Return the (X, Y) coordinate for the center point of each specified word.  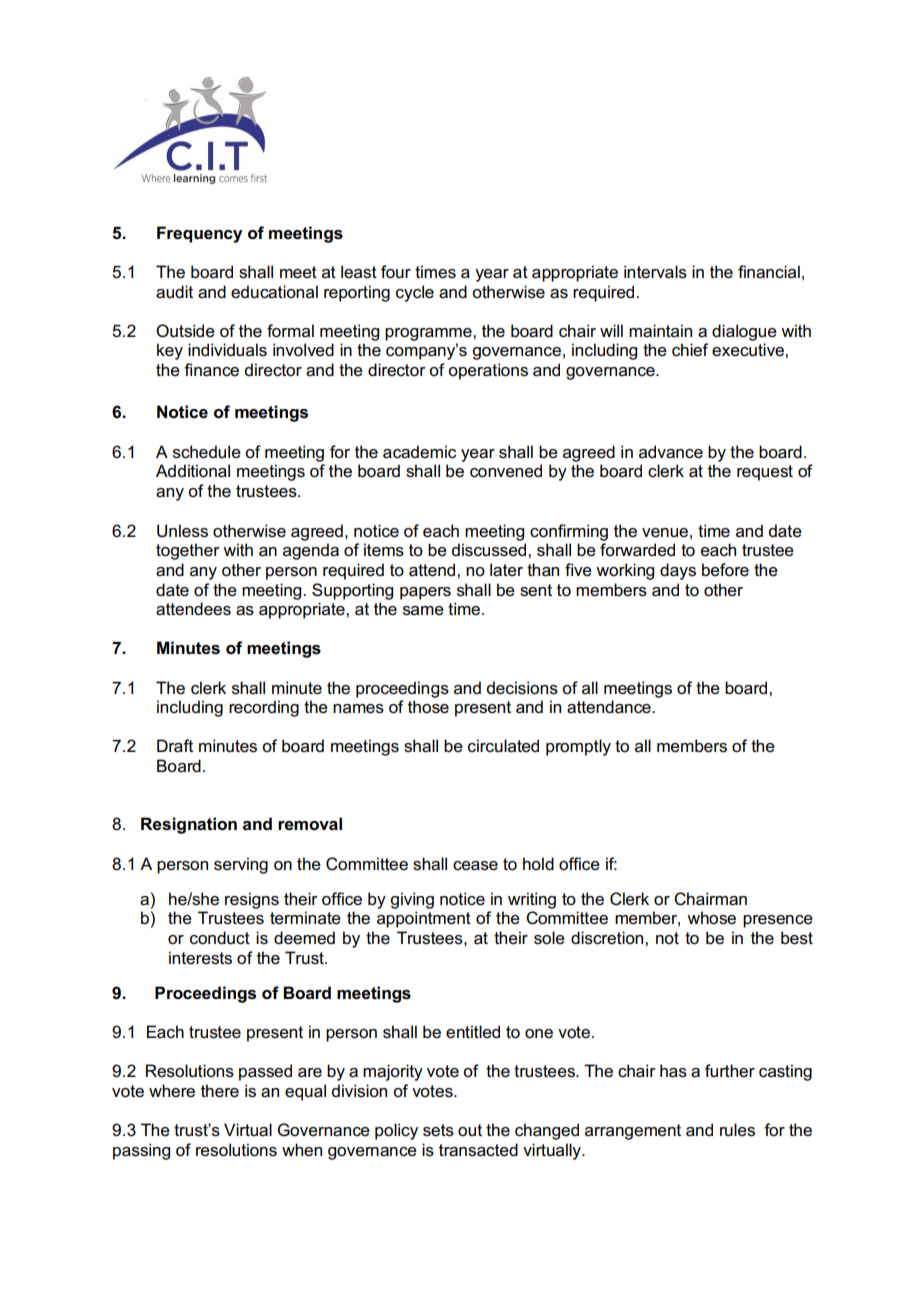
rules (737, 1130)
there (220, 1091)
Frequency (199, 234)
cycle (415, 293)
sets (438, 1130)
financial (769, 272)
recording (264, 708)
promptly (578, 747)
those (428, 707)
